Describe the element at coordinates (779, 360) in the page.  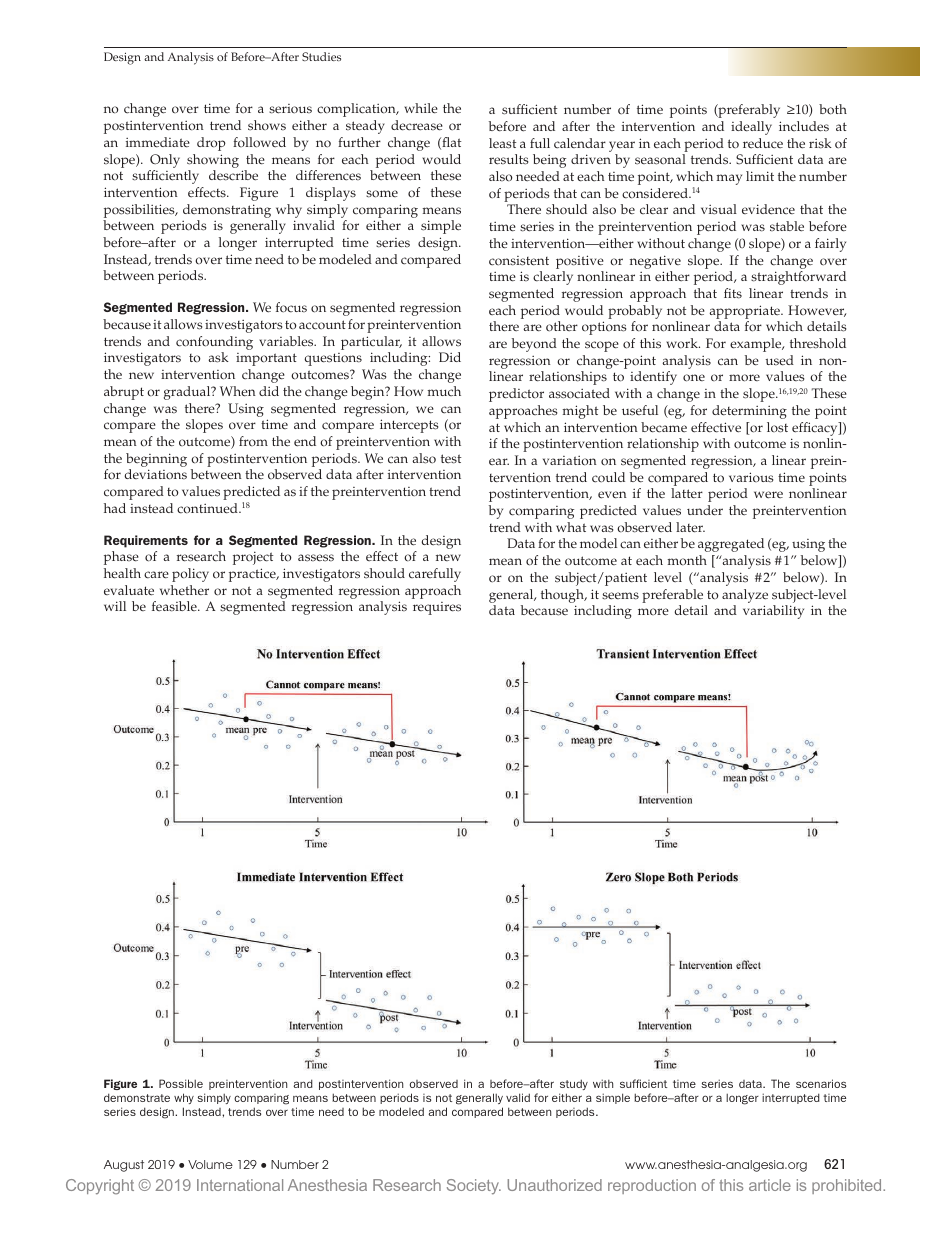
I see `used` at that location.
